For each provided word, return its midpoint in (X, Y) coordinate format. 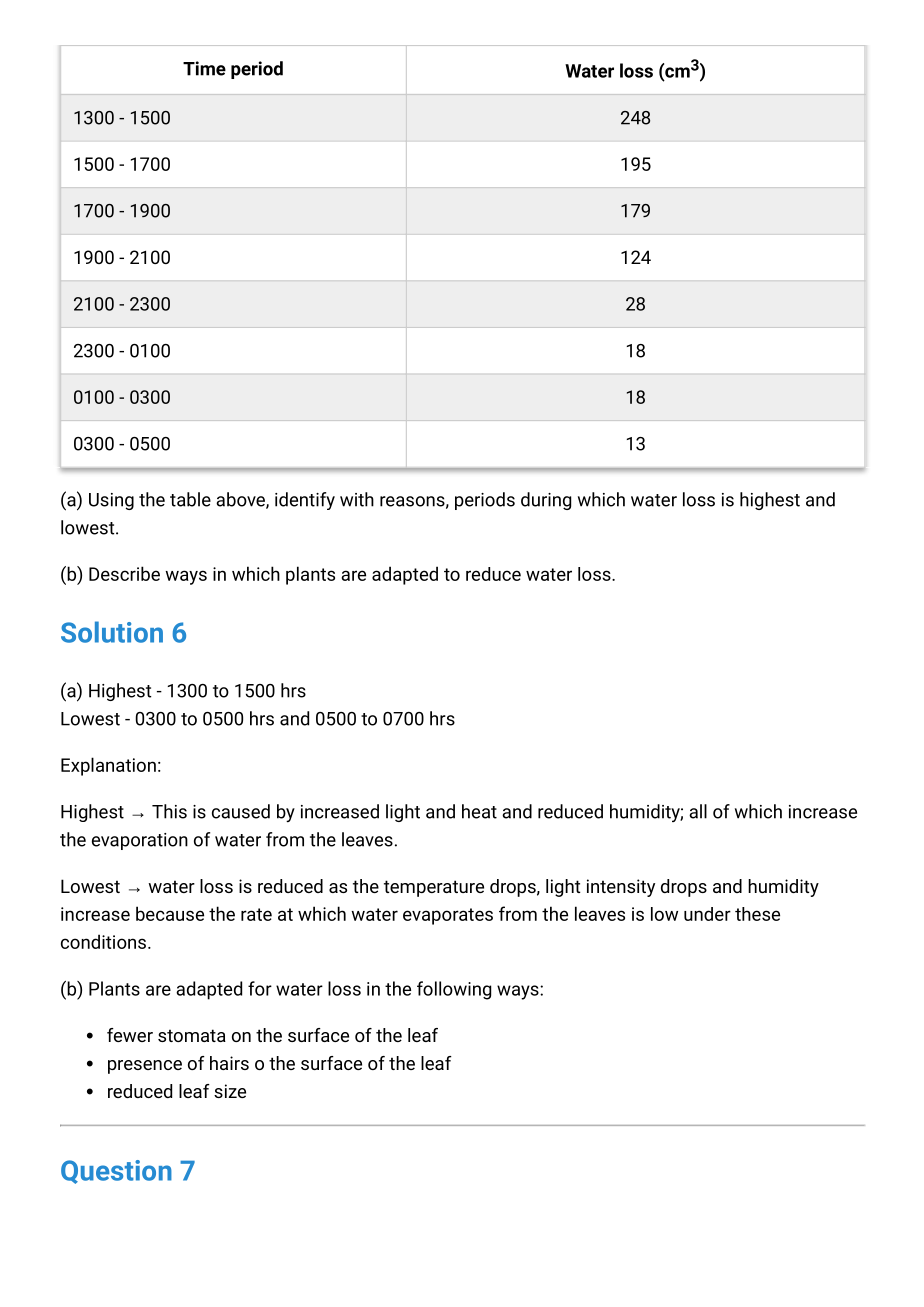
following (454, 990)
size (230, 1091)
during (546, 501)
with (357, 499)
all (698, 811)
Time (204, 68)
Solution (112, 632)
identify (305, 501)
